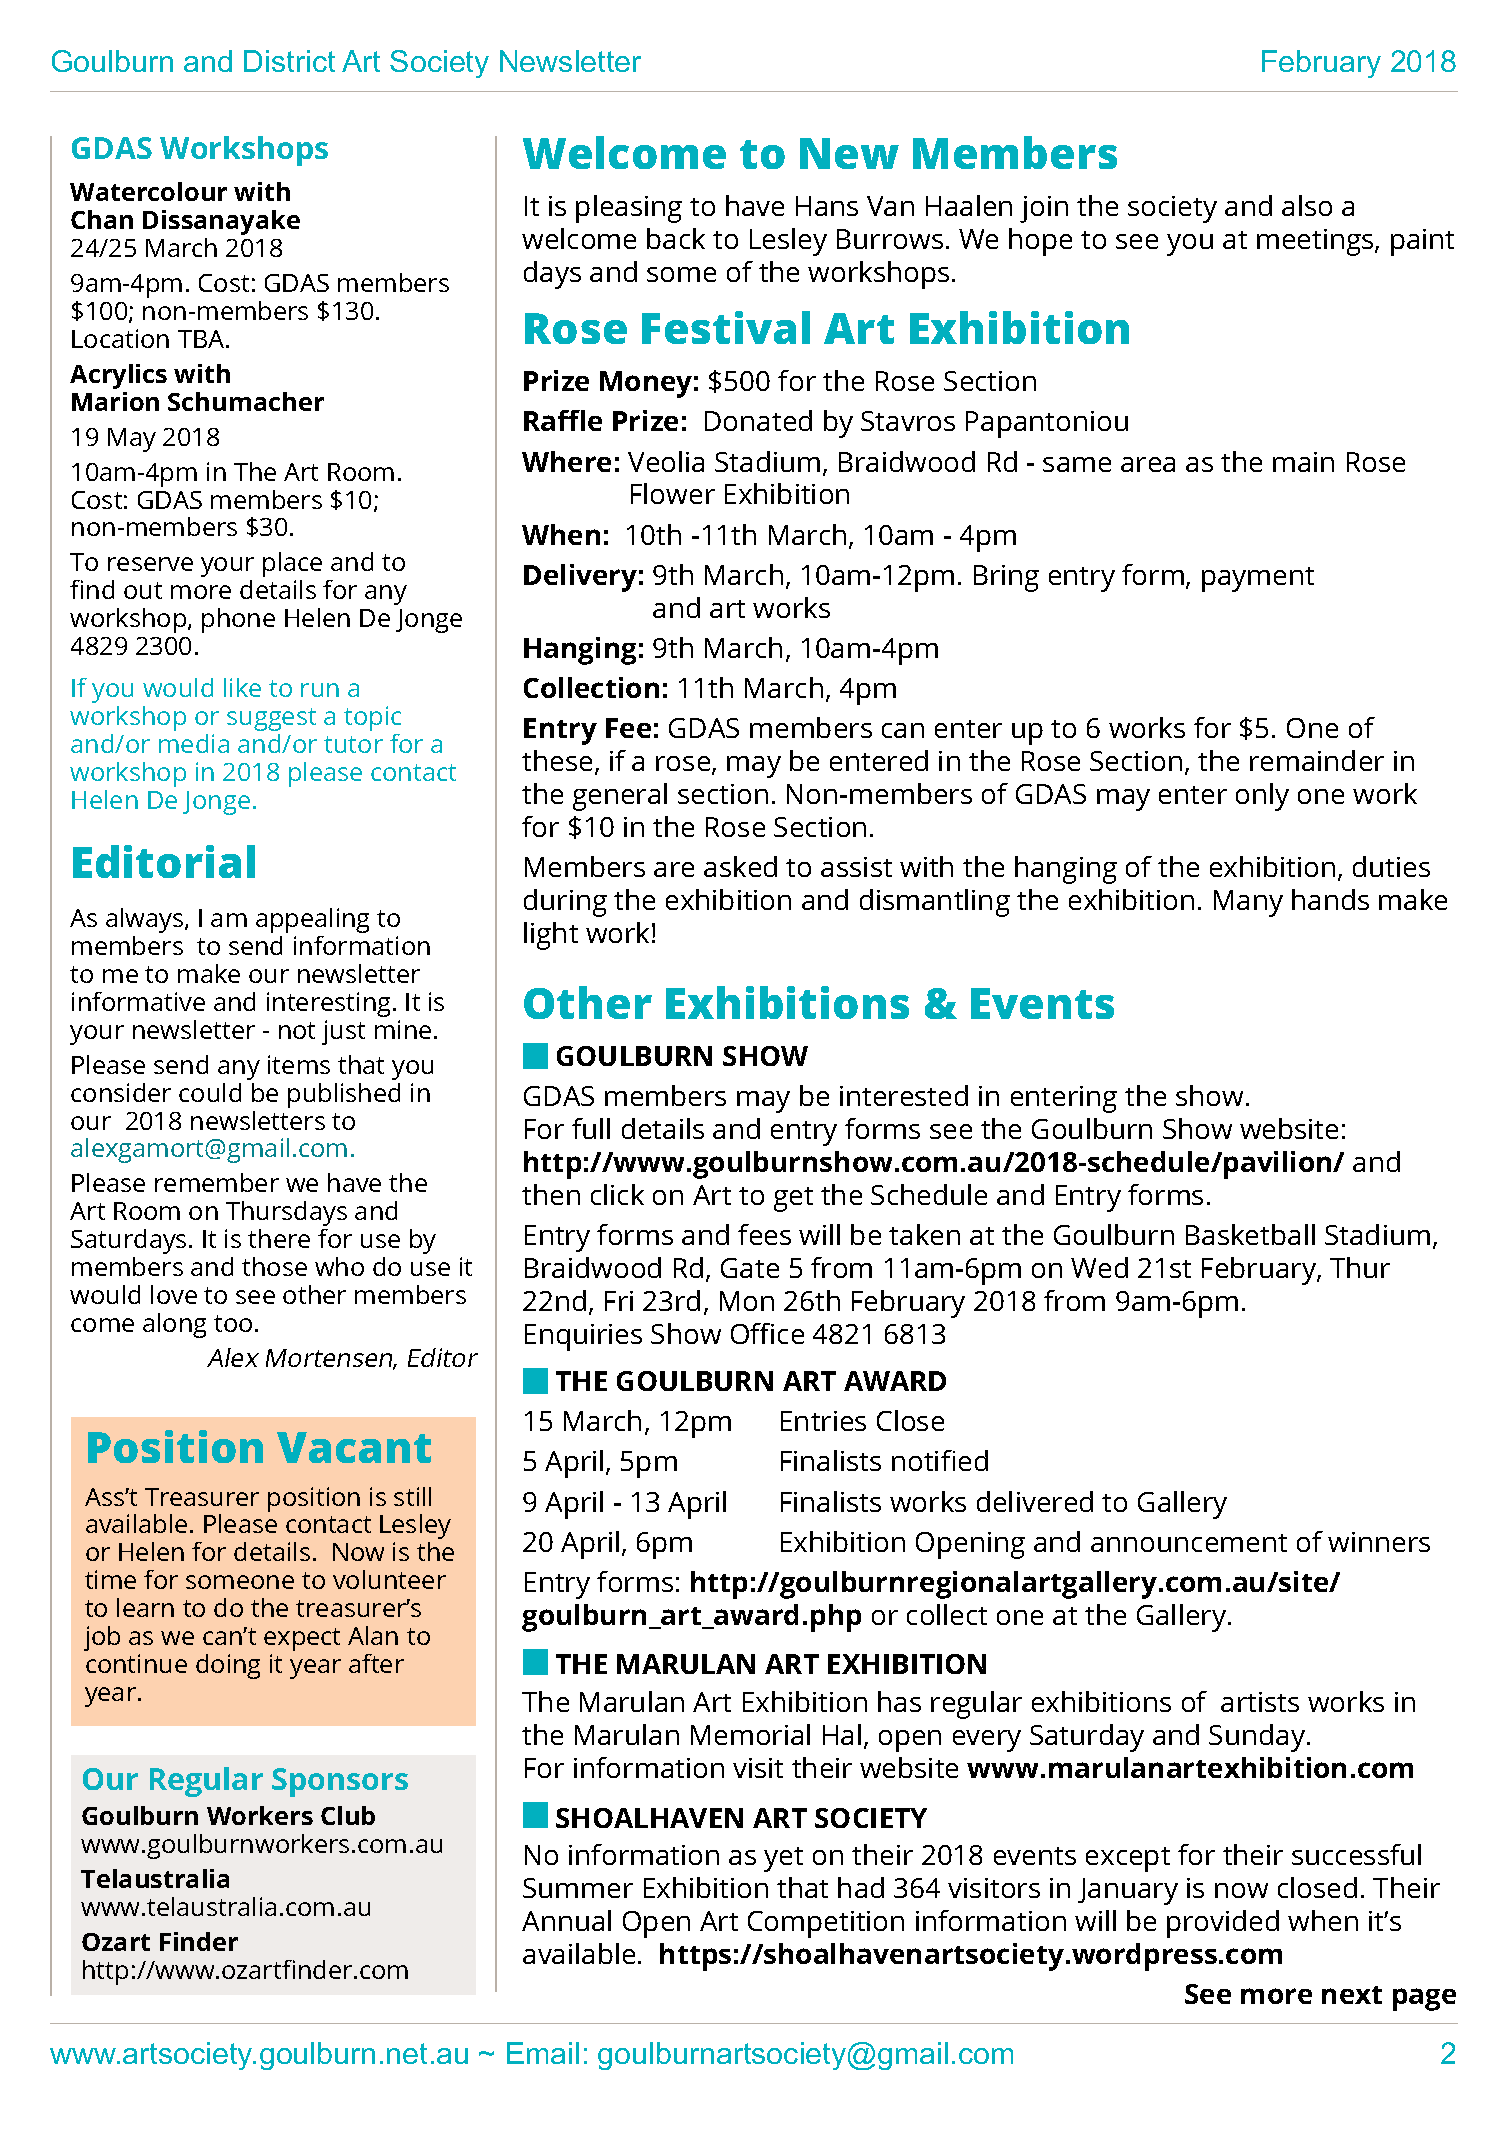  What do you see at coordinates (1248, 903) in the document?
I see `Many` at bounding box center [1248, 903].
